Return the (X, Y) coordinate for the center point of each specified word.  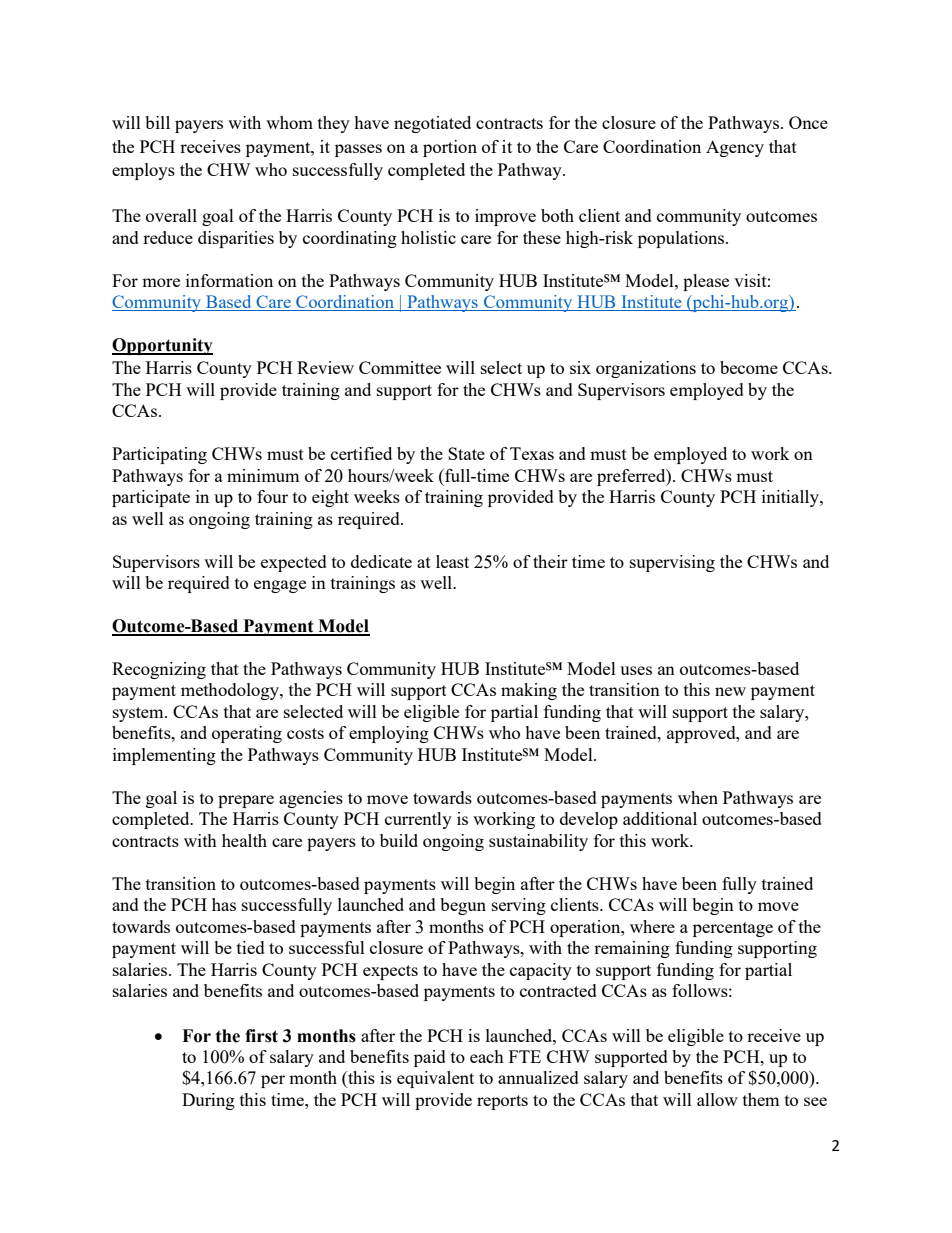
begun (463, 906)
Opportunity (162, 346)
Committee (400, 367)
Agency (735, 148)
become (749, 367)
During (208, 1101)
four (272, 496)
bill (157, 122)
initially (791, 498)
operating (247, 734)
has (224, 904)
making (529, 691)
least (452, 561)
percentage (733, 929)
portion (450, 148)
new (730, 691)
